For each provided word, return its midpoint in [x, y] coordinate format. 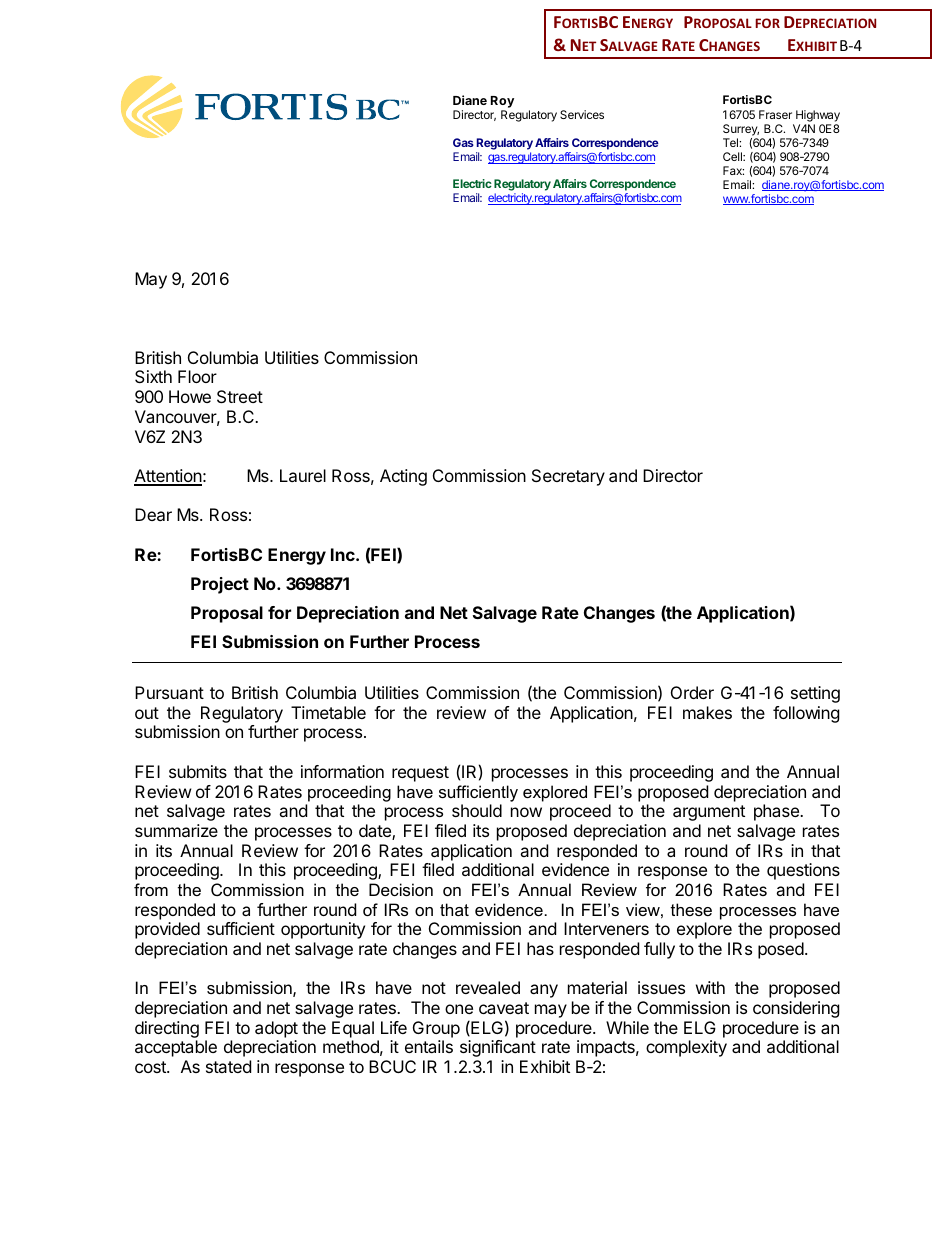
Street [240, 396]
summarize [176, 830]
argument [709, 813]
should [477, 810]
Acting [403, 477]
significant [498, 1048]
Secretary [568, 477]
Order [692, 692]
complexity [686, 1048]
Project [220, 585]
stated [228, 1066]
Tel [731, 142]
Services [582, 114]
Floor [197, 376]
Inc [344, 554]
